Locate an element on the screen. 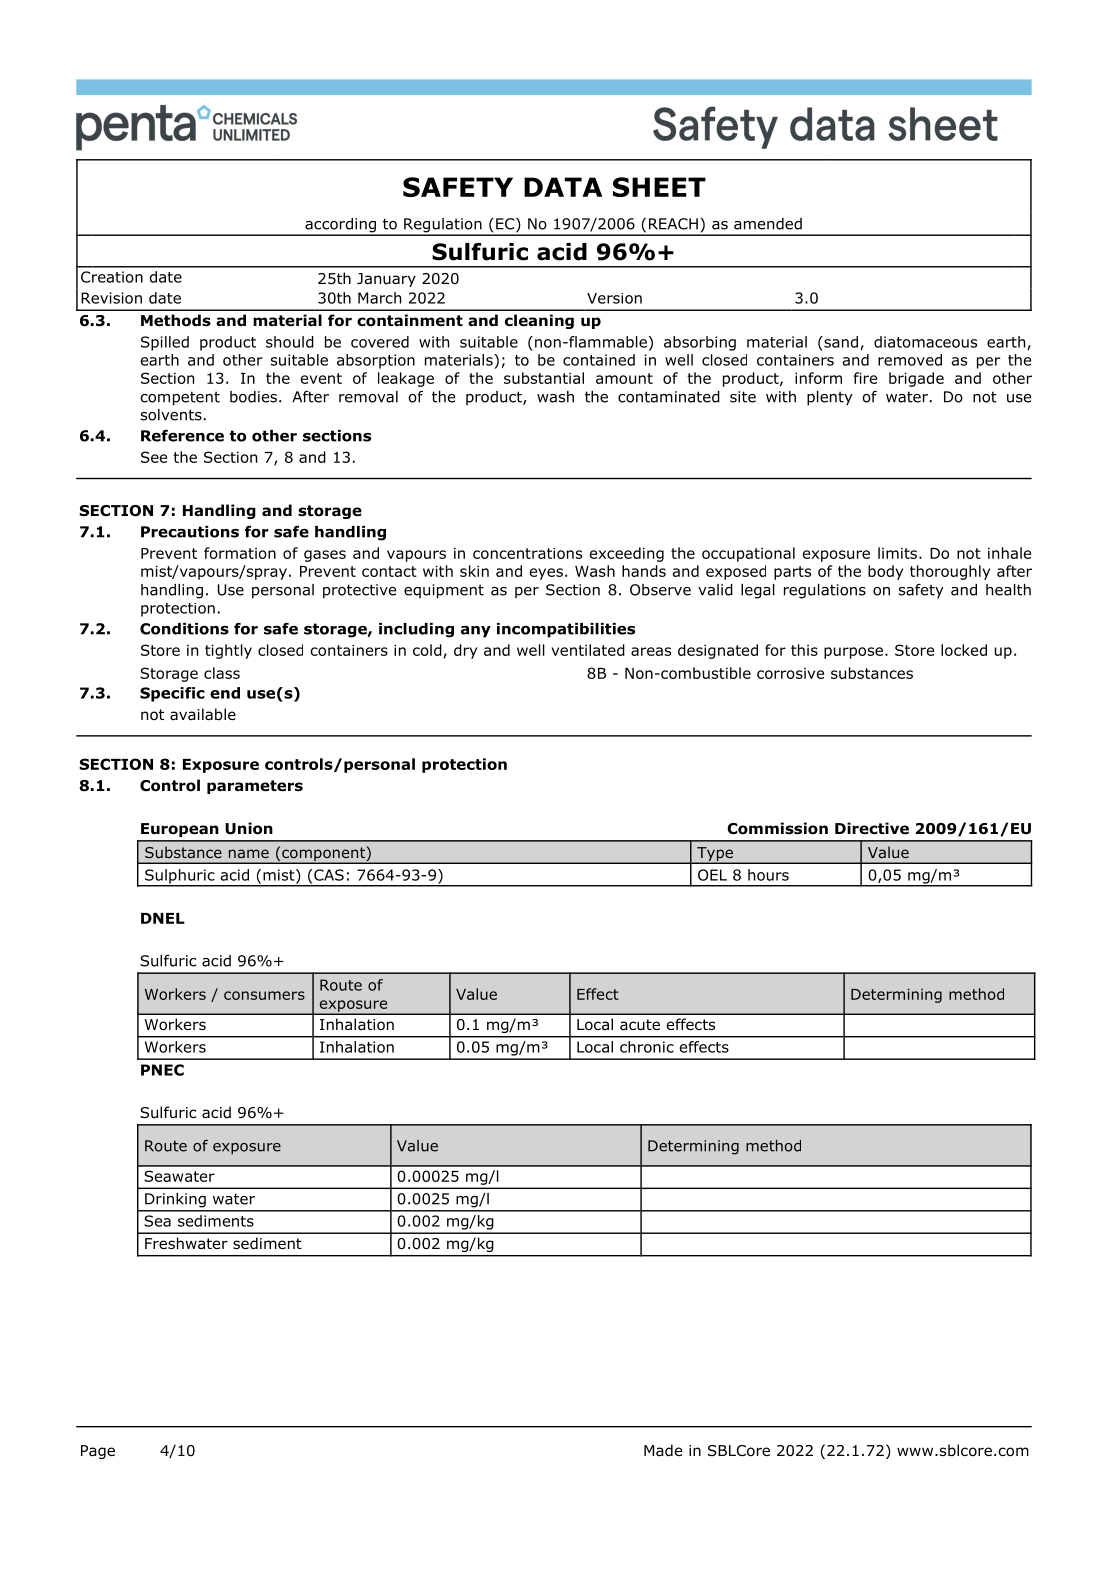  Type is located at coordinates (715, 855).
